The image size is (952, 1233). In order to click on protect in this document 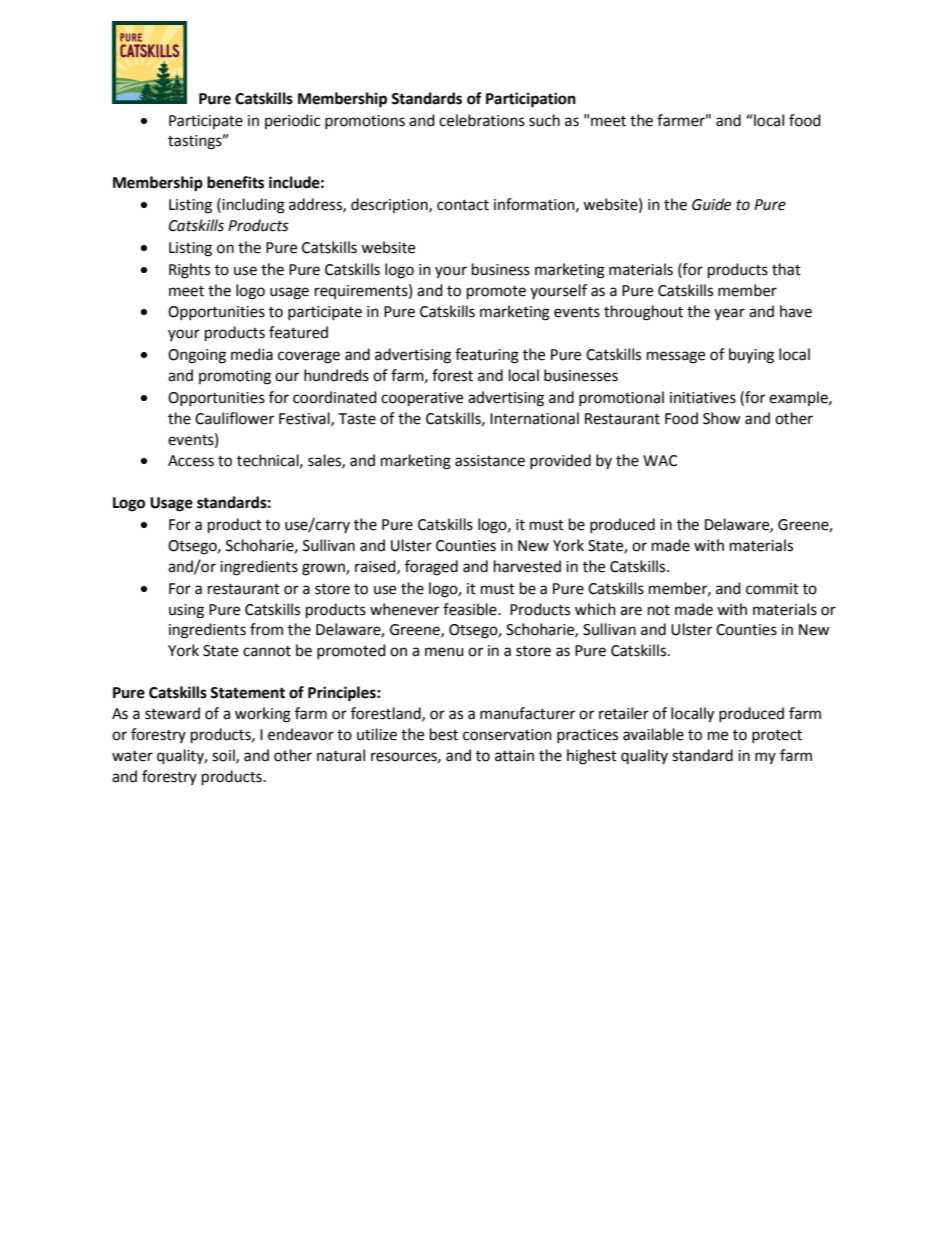, I will do `click(777, 736)`.
